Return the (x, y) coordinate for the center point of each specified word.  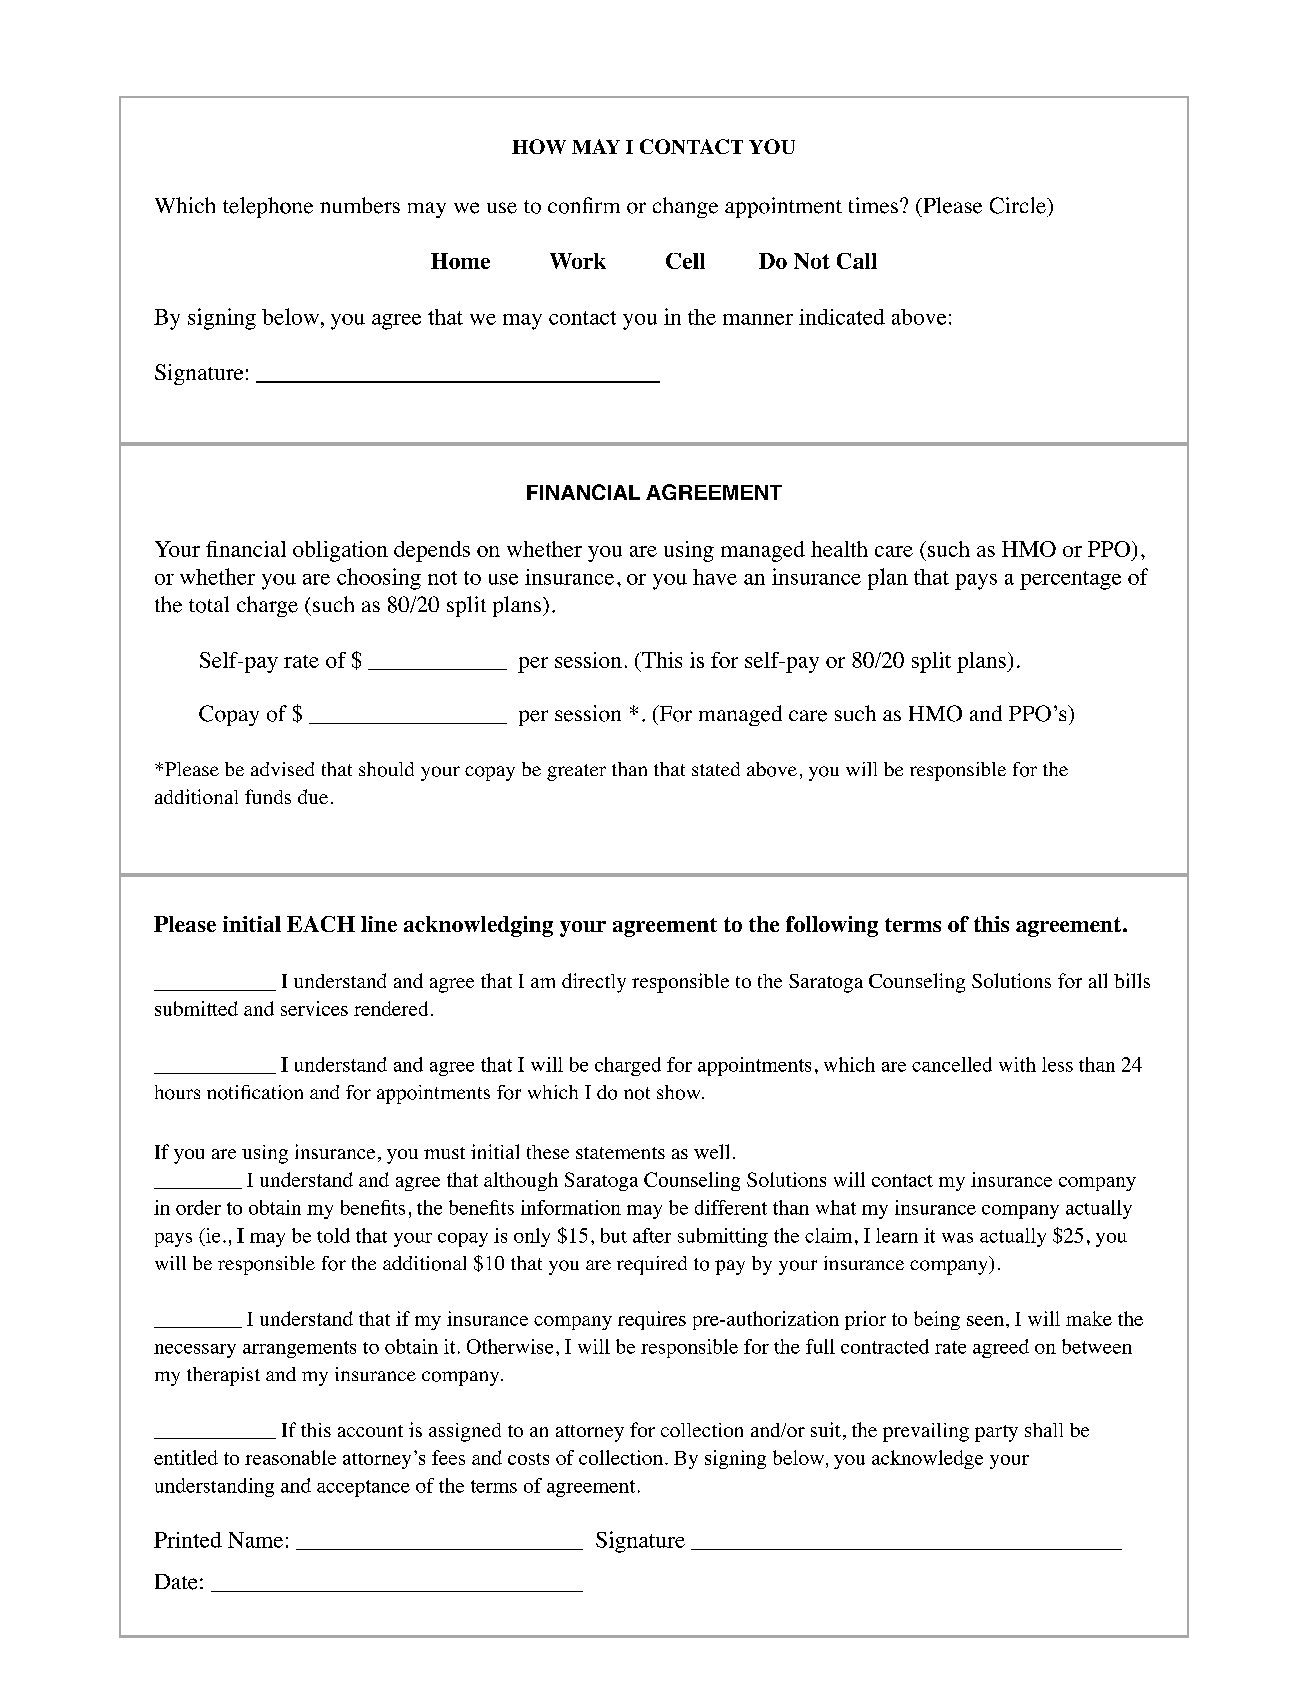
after (652, 1235)
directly (594, 983)
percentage (1070, 580)
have (715, 577)
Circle (1019, 205)
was (957, 1238)
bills (1132, 980)
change (685, 207)
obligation (340, 551)
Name (255, 1540)
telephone (268, 207)
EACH (321, 924)
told (333, 1235)
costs (528, 1459)
